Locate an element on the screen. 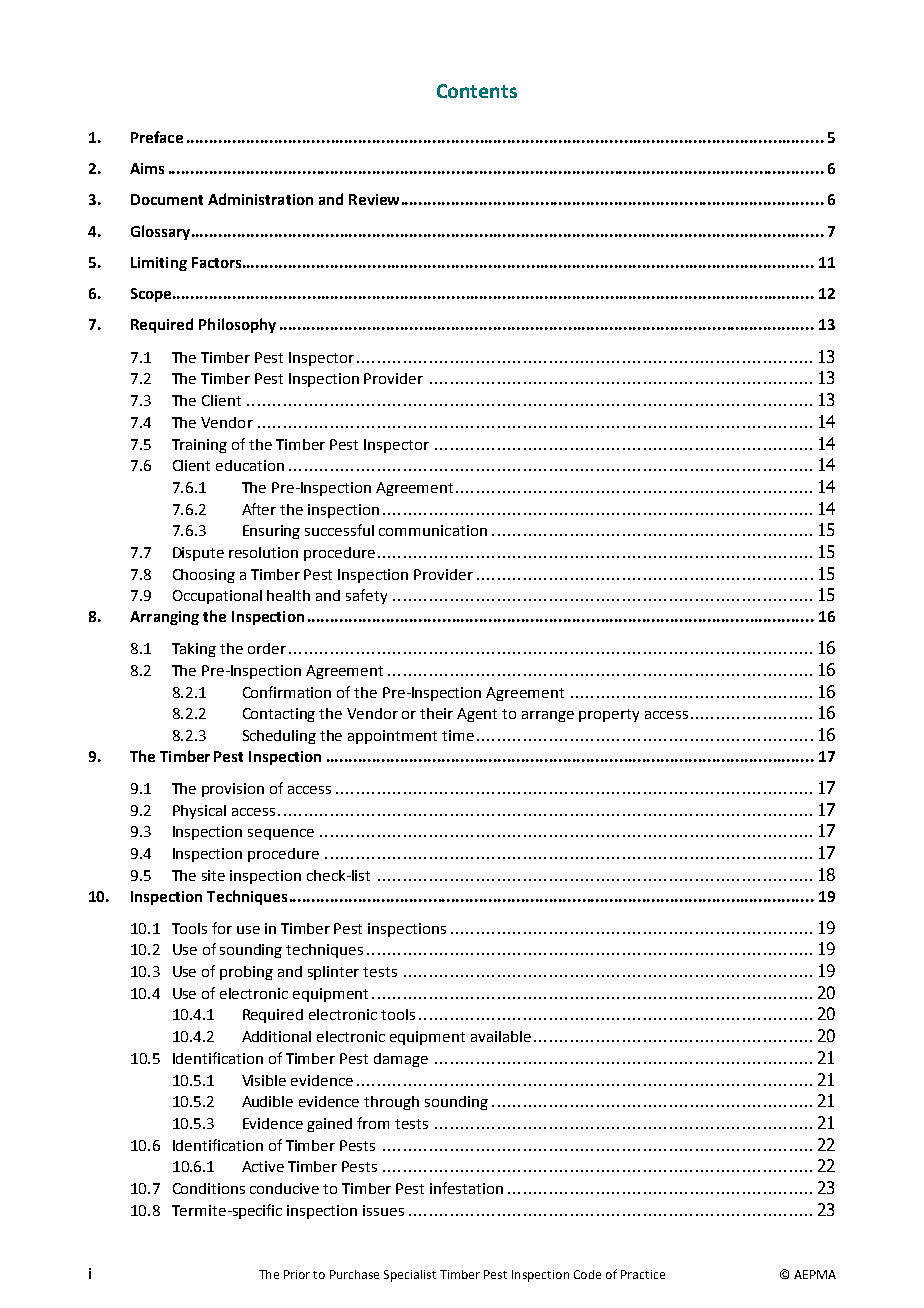 Image resolution: width=924 pixels, height=1308 pixels. their is located at coordinates (436, 713).
